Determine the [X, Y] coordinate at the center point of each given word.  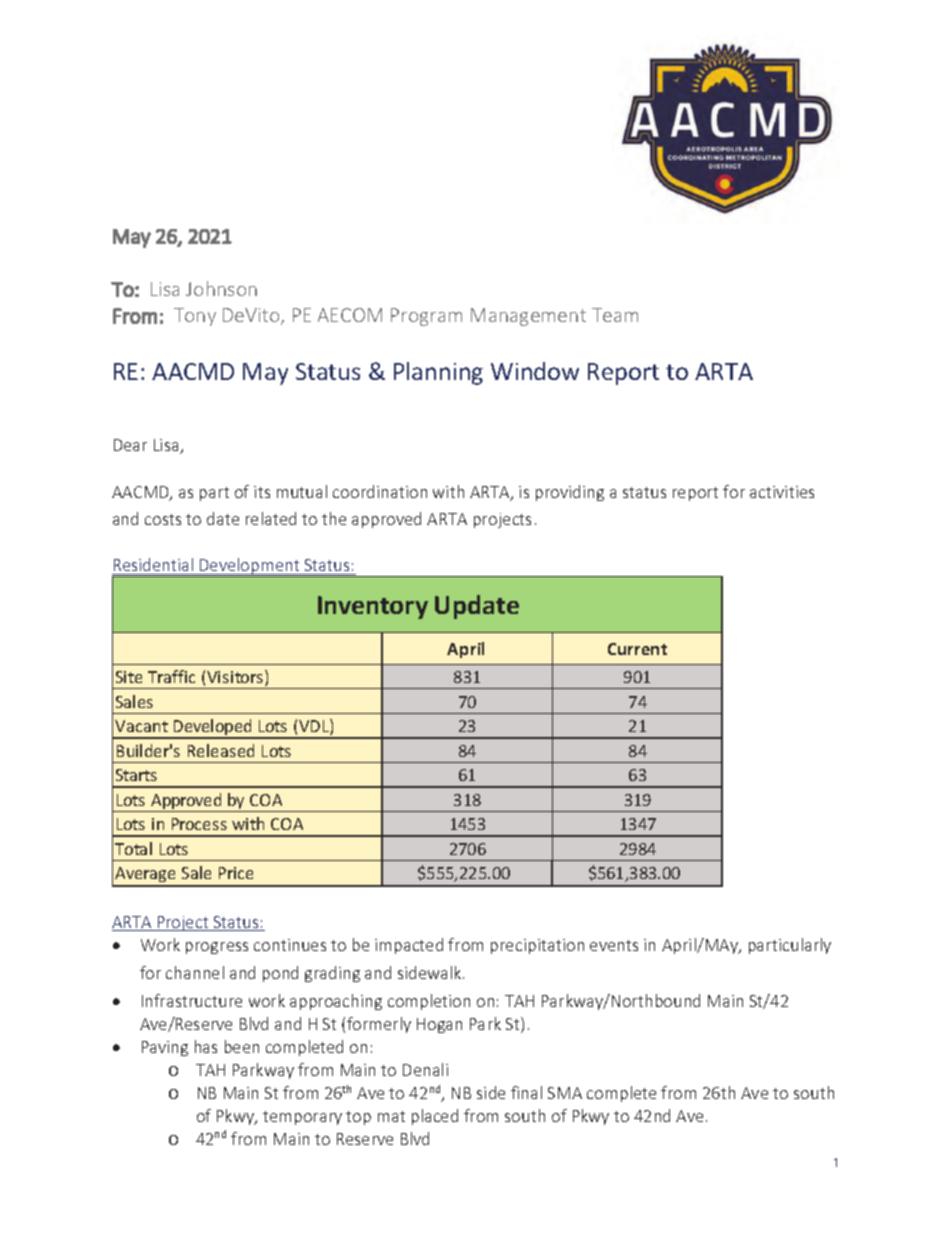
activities [782, 492]
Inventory [373, 607]
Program [426, 317]
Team [615, 315]
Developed [213, 728]
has [206, 1046]
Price [236, 873]
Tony [195, 317]
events [614, 945]
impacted [409, 946]
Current [637, 649]
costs [163, 519]
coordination [380, 491]
